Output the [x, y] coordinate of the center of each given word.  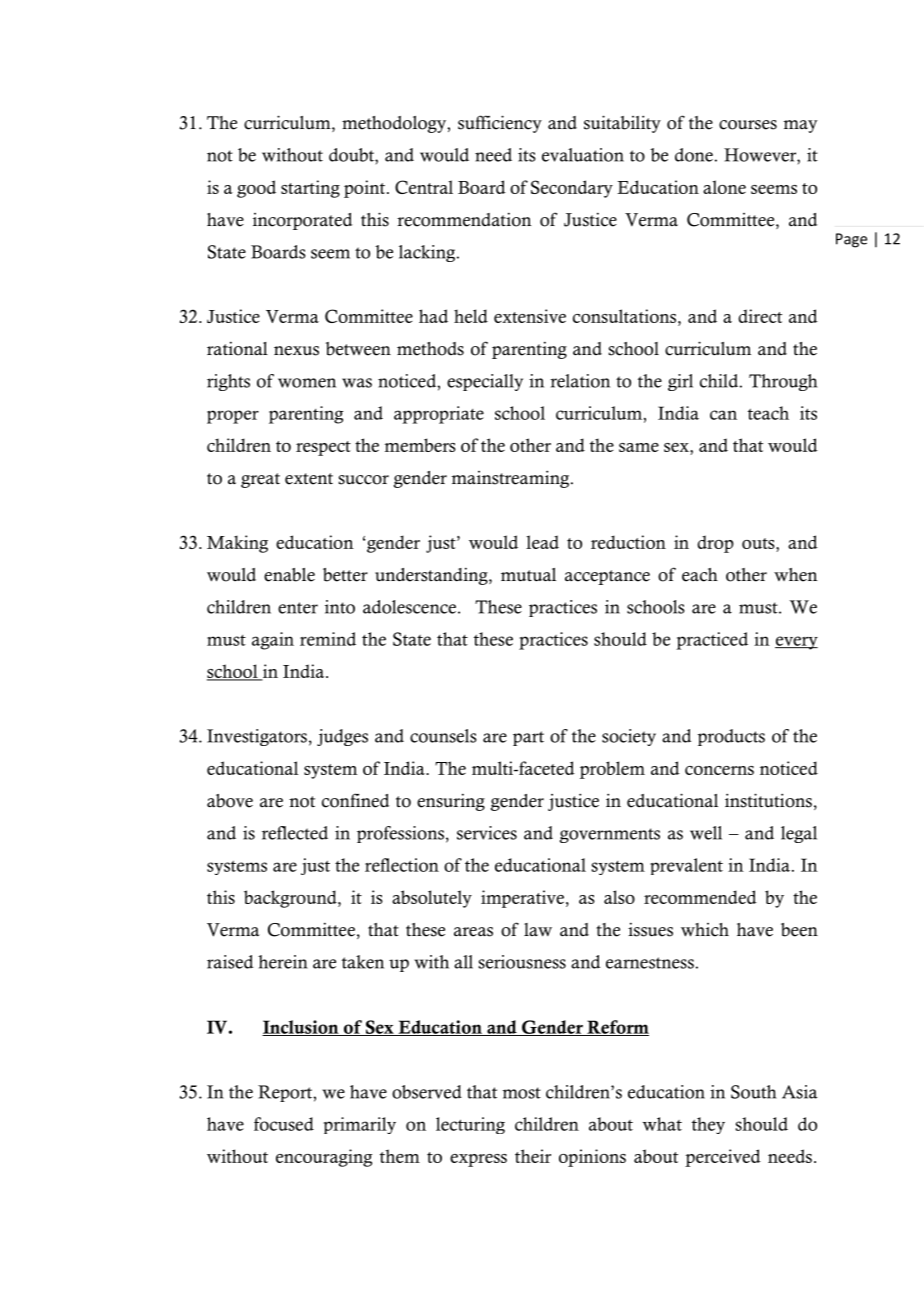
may [800, 126]
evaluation [583, 155]
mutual [528, 575]
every [796, 643]
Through [783, 382]
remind [328, 639]
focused [284, 1124]
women [307, 383]
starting [310, 189]
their [533, 1156]
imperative [522, 899]
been [799, 930]
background [291, 899]
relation [580, 381]
